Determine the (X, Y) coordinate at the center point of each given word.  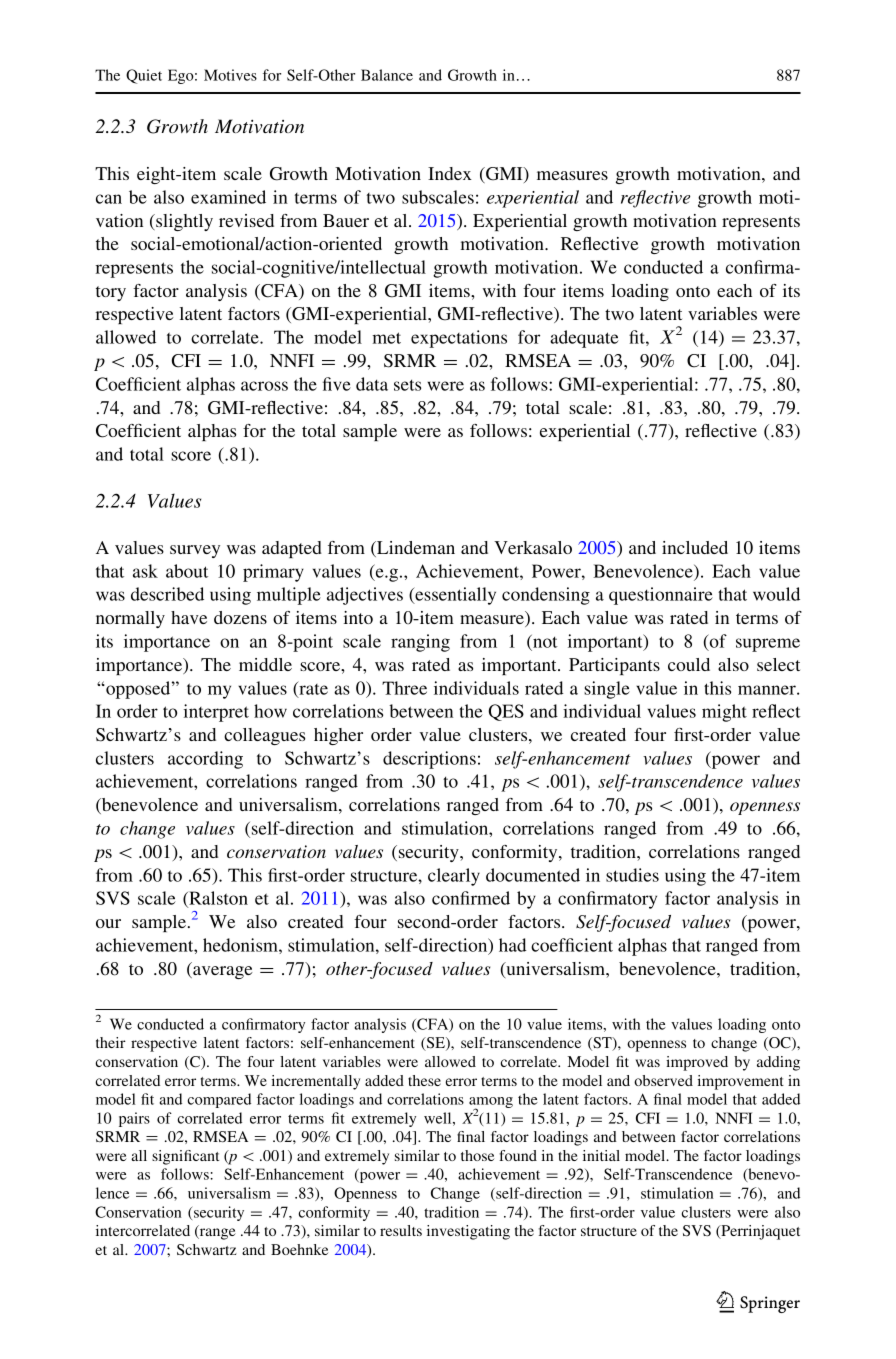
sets (407, 385)
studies (632, 875)
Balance (387, 75)
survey (195, 551)
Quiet (144, 76)
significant (185, 1157)
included (695, 547)
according (205, 760)
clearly (454, 877)
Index (450, 173)
